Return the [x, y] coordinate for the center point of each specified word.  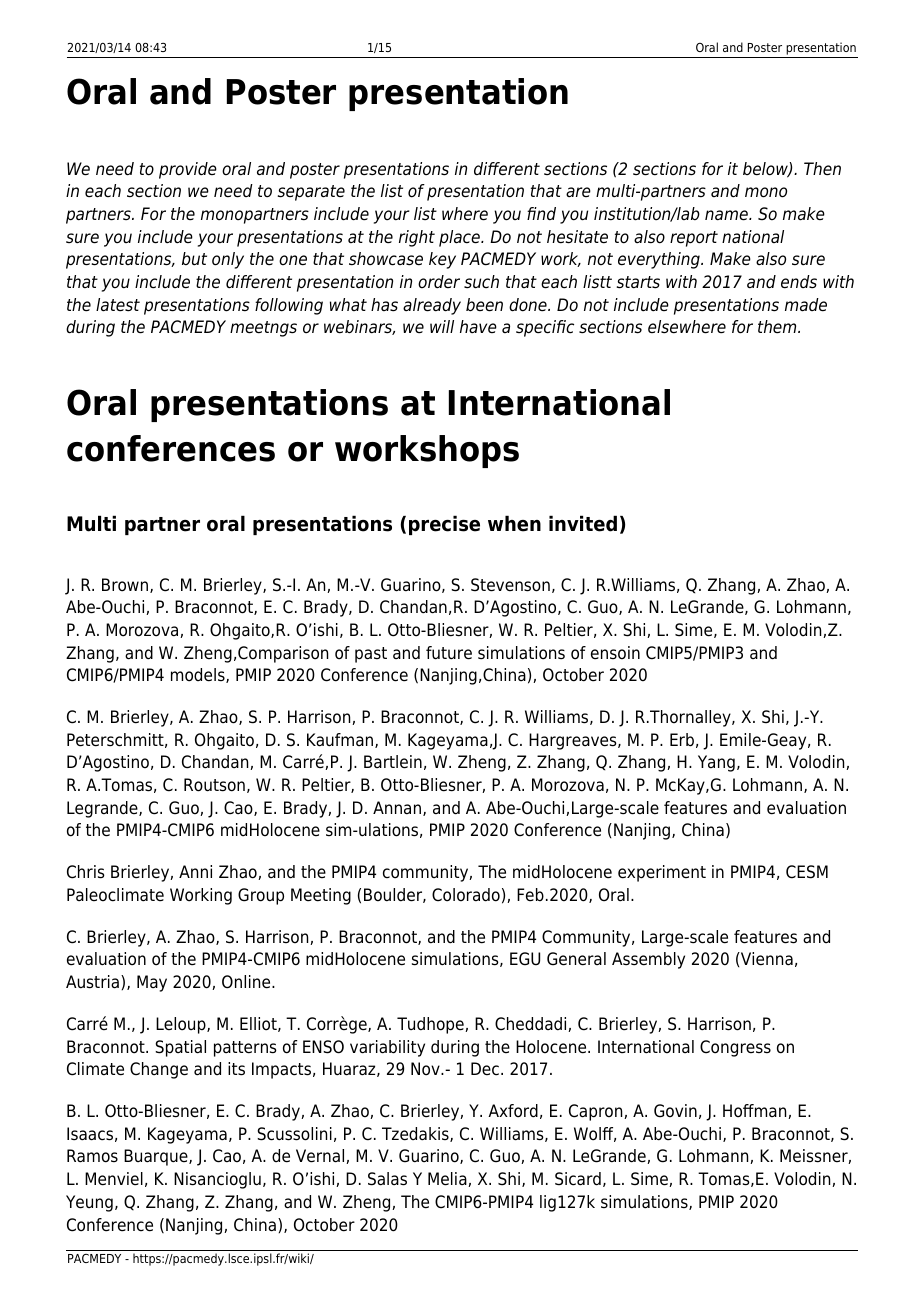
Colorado [466, 895]
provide [188, 170]
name [727, 215]
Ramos [92, 1156]
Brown [125, 585]
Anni [195, 871]
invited [583, 523]
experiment [662, 873]
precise [444, 525]
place [460, 238]
